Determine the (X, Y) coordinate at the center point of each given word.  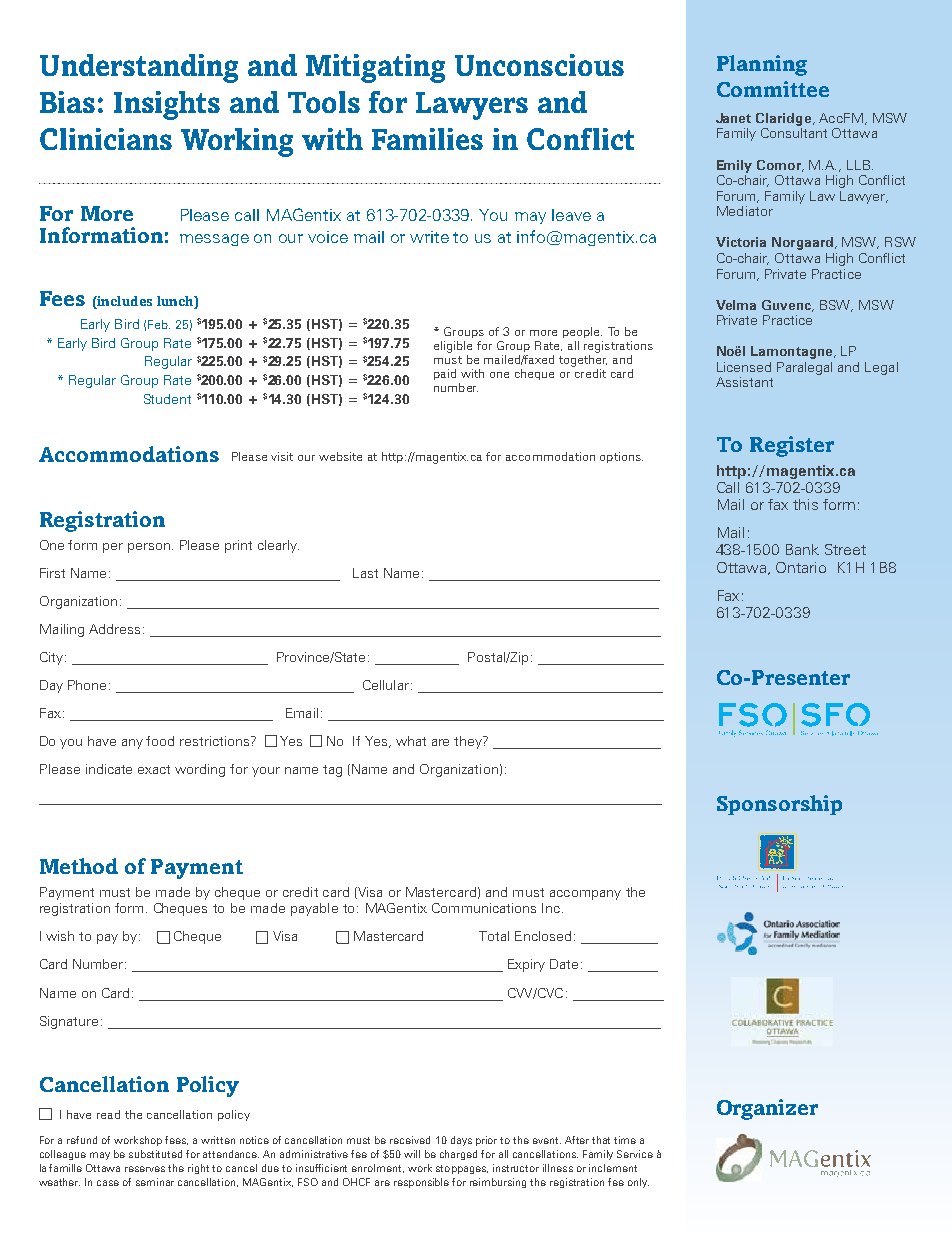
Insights (167, 105)
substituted (155, 1154)
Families (427, 139)
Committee (773, 89)
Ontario (801, 567)
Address (114, 629)
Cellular (386, 685)
